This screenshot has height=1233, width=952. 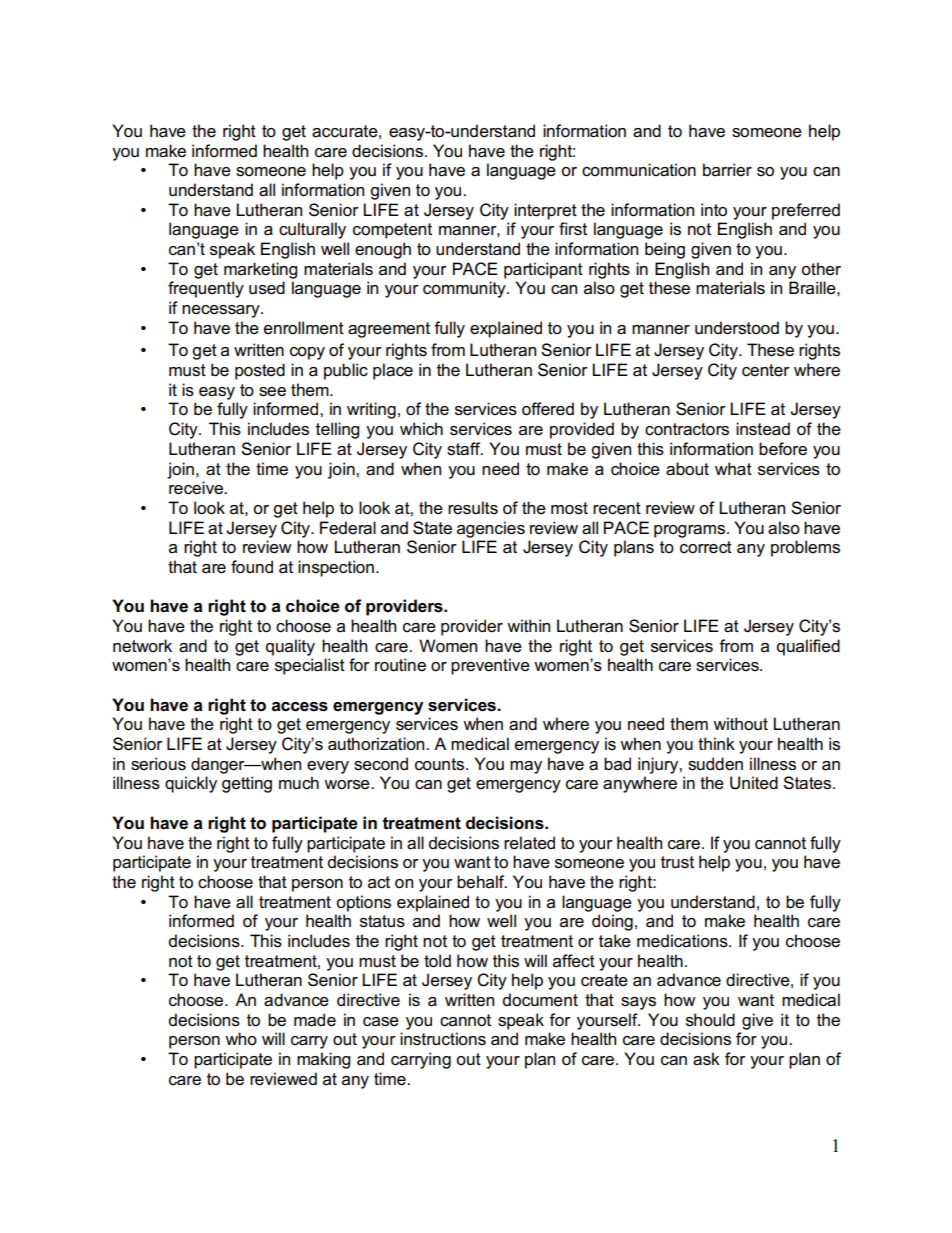 What do you see at coordinates (247, 784) in the screenshot?
I see `getting` at bounding box center [247, 784].
